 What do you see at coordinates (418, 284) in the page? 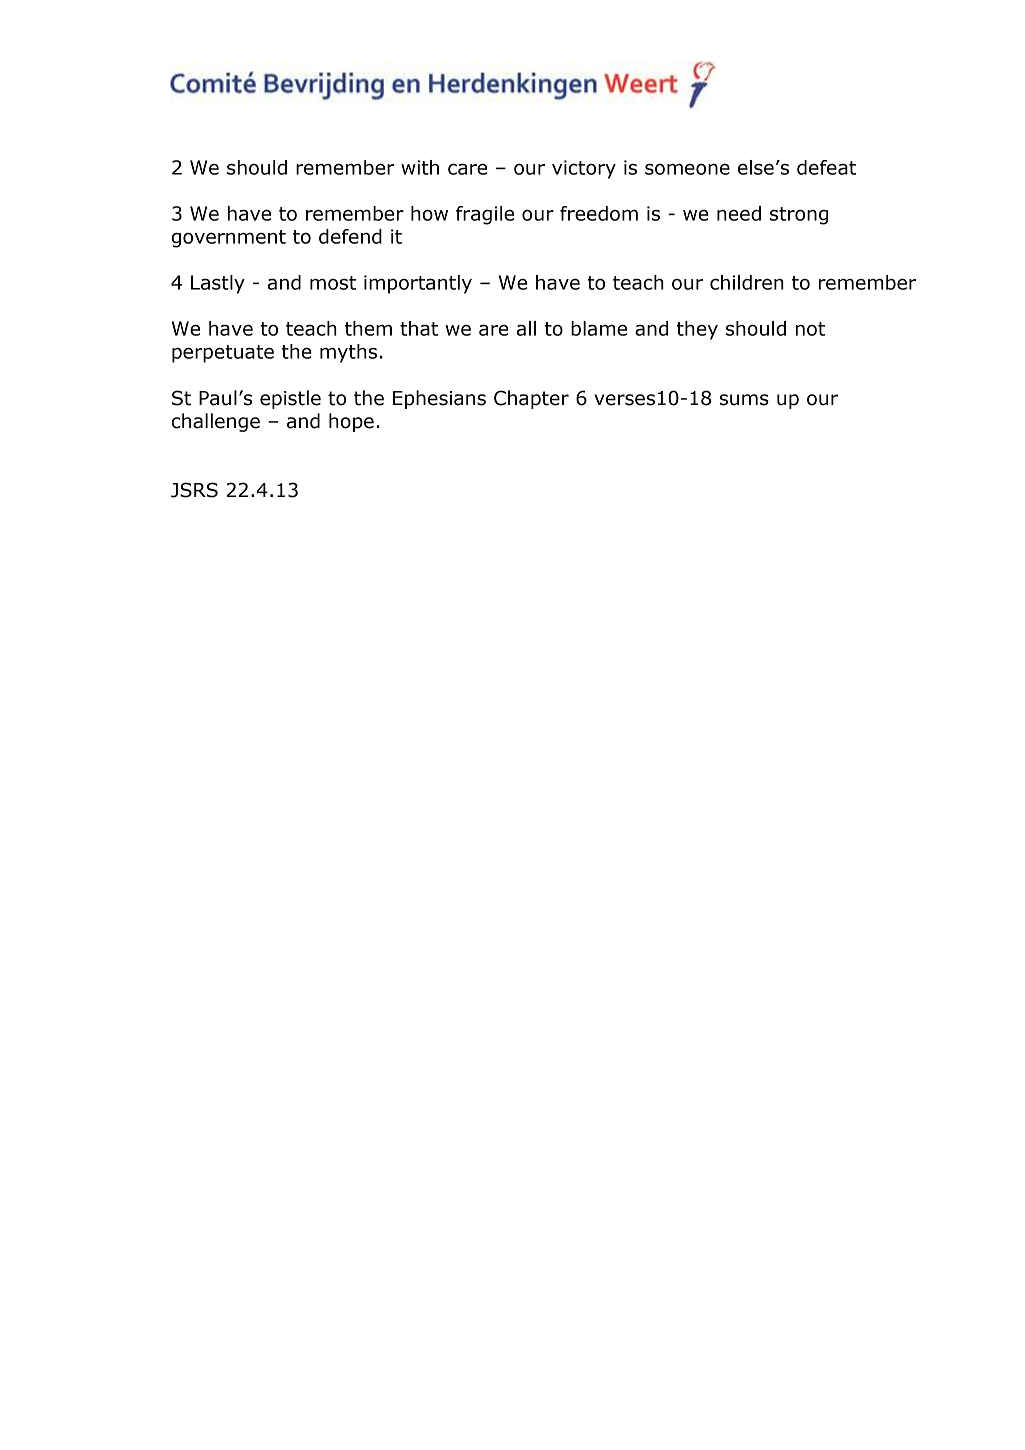
I see `importantly` at bounding box center [418, 284].
